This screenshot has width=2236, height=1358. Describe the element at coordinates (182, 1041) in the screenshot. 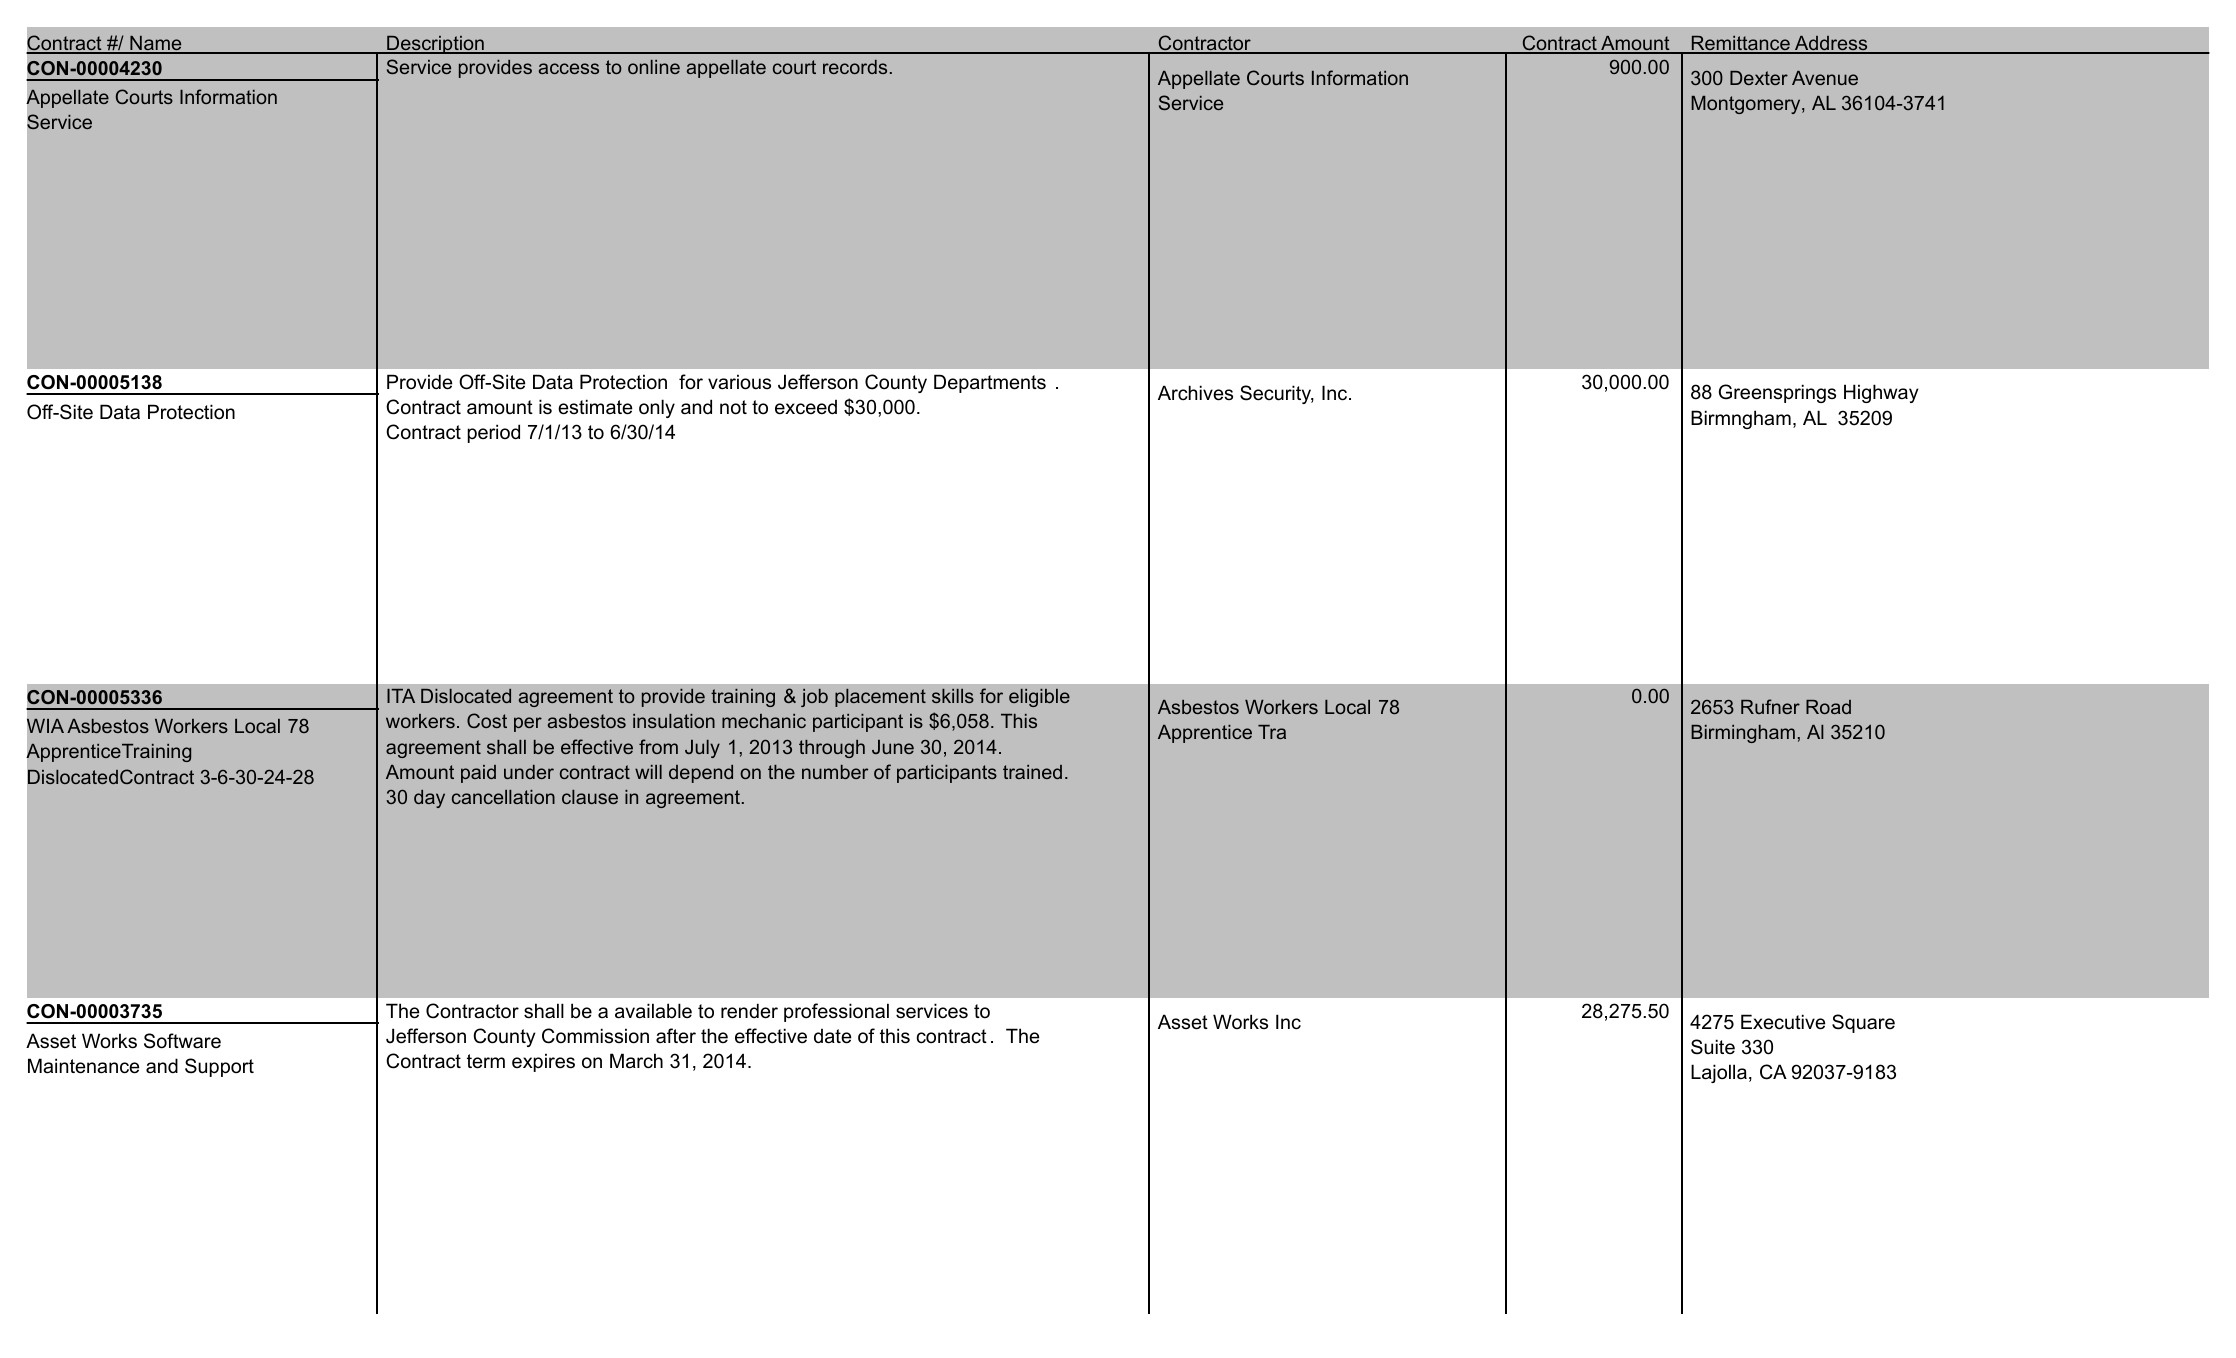

I see `Software` at that location.
